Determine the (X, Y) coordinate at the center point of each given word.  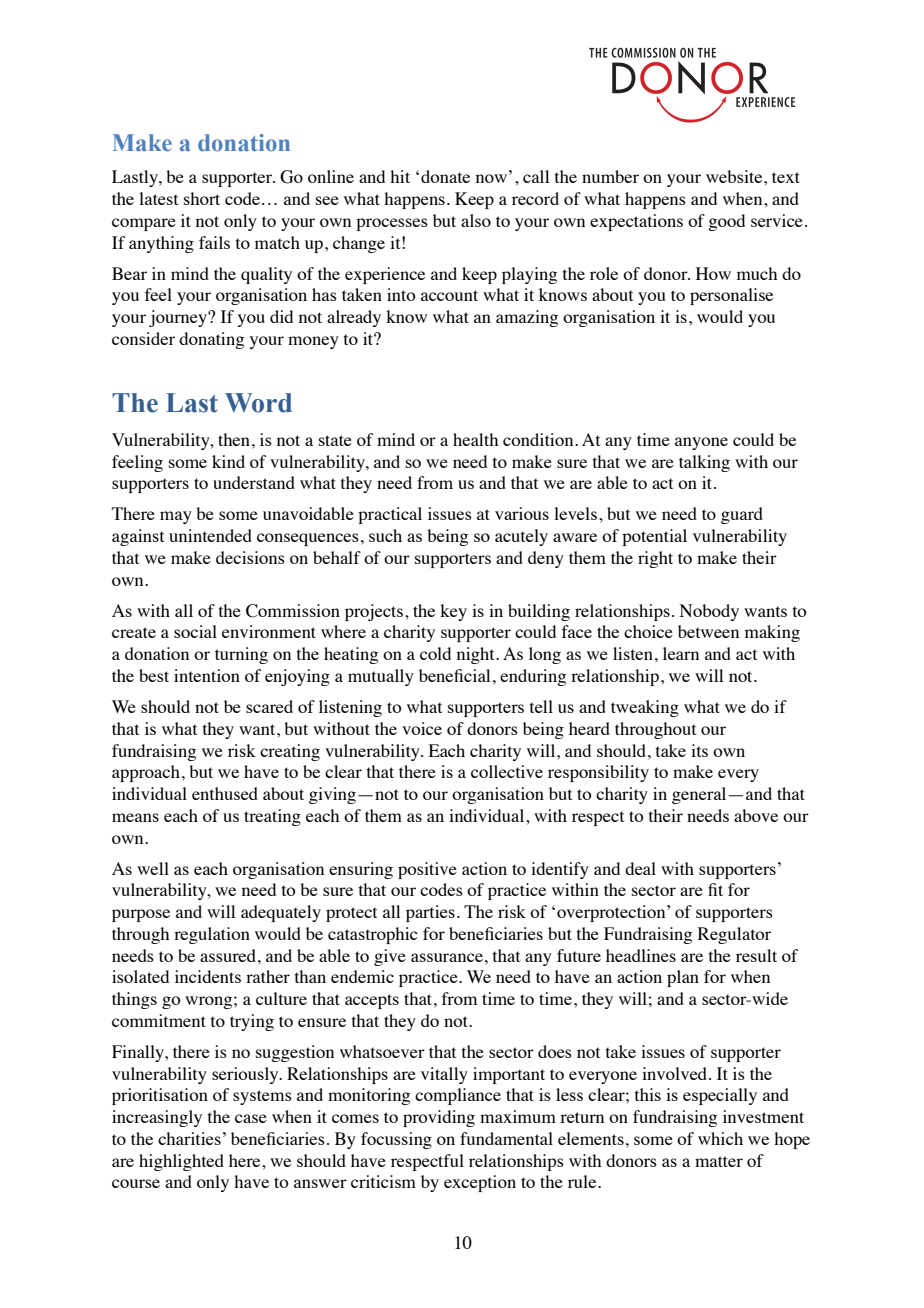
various (522, 513)
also (476, 220)
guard (742, 515)
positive (427, 870)
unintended (210, 535)
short (202, 198)
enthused (225, 793)
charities (189, 1138)
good (726, 222)
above (756, 815)
